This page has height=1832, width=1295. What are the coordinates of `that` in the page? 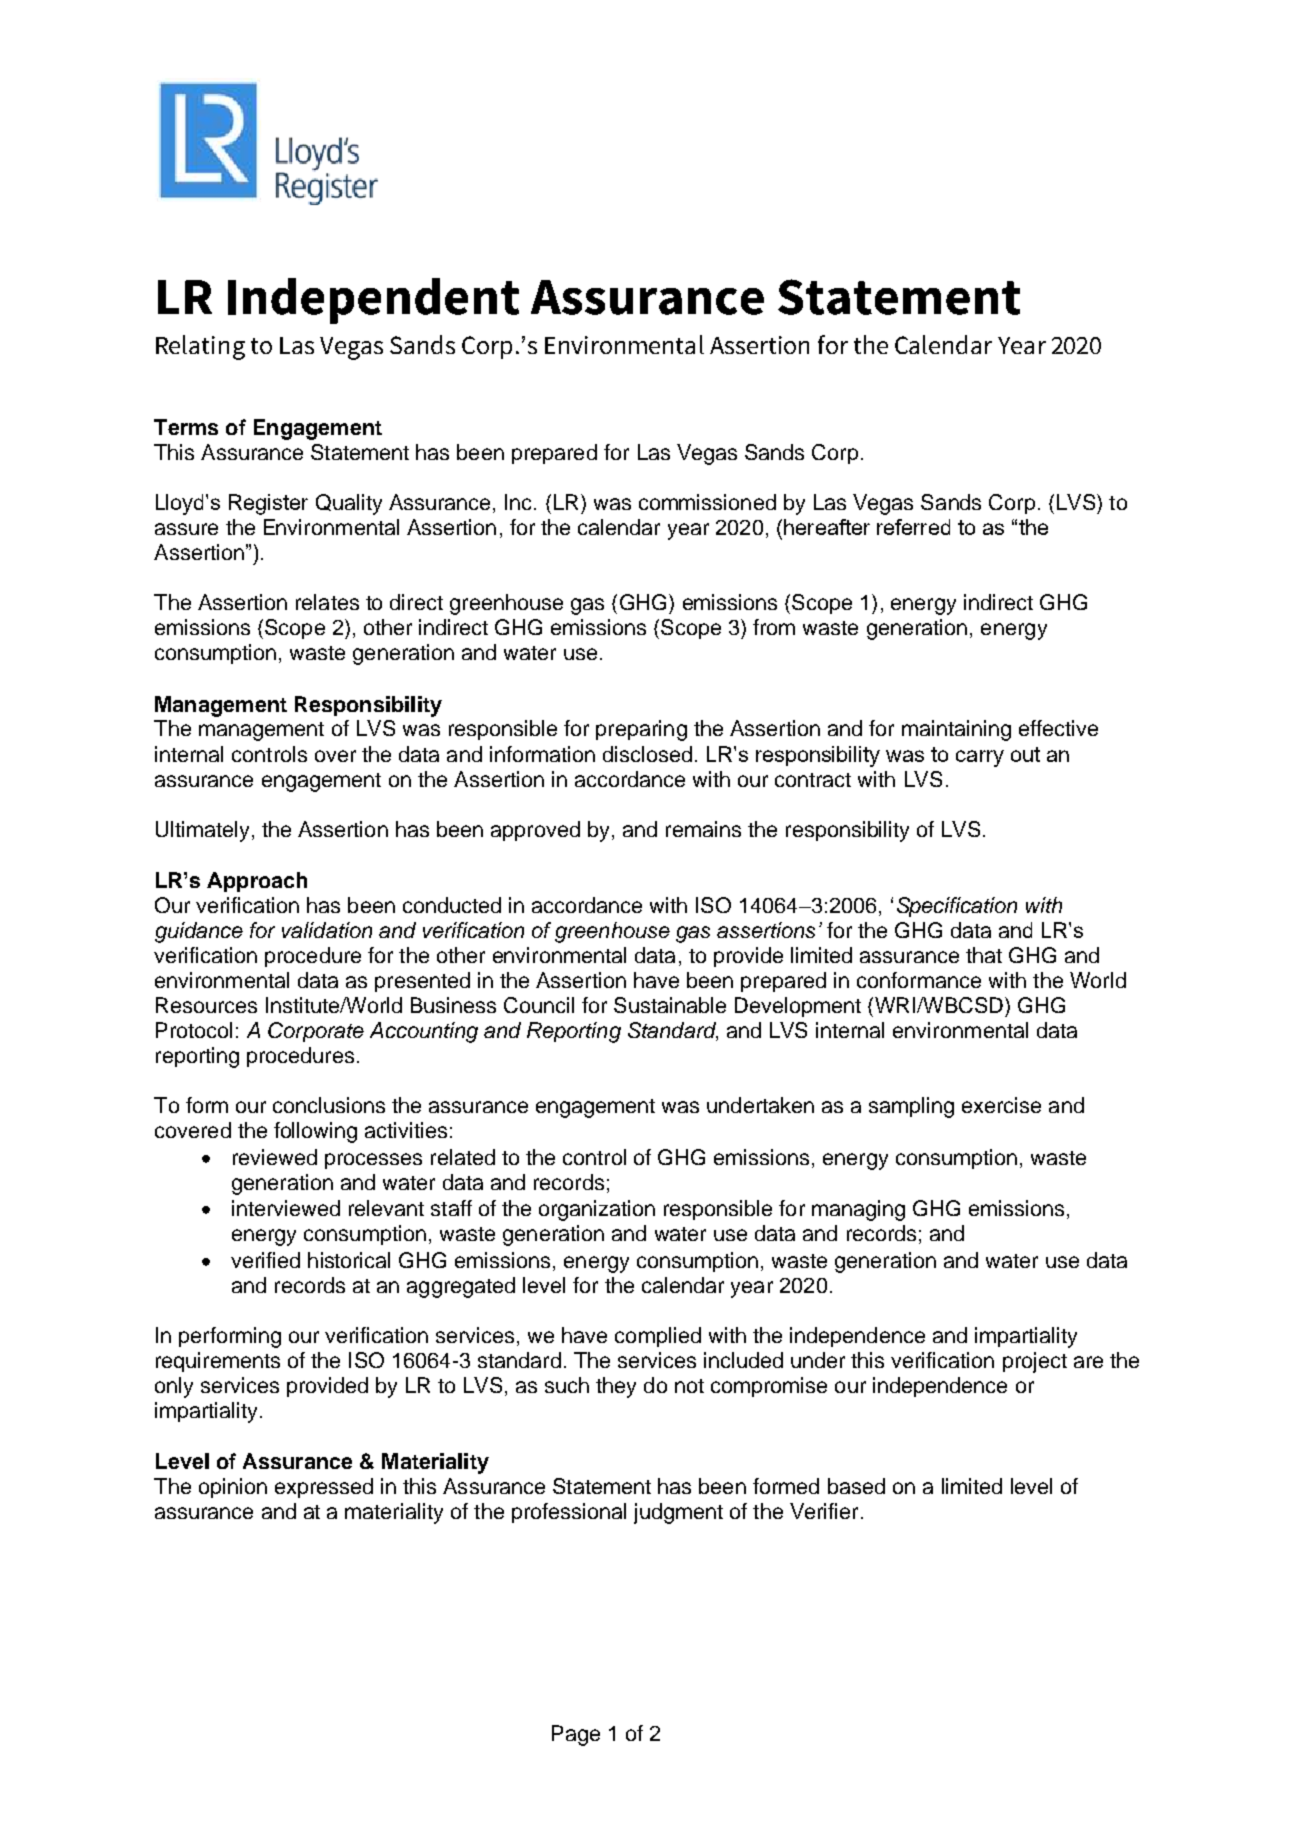 It's located at (984, 955).
